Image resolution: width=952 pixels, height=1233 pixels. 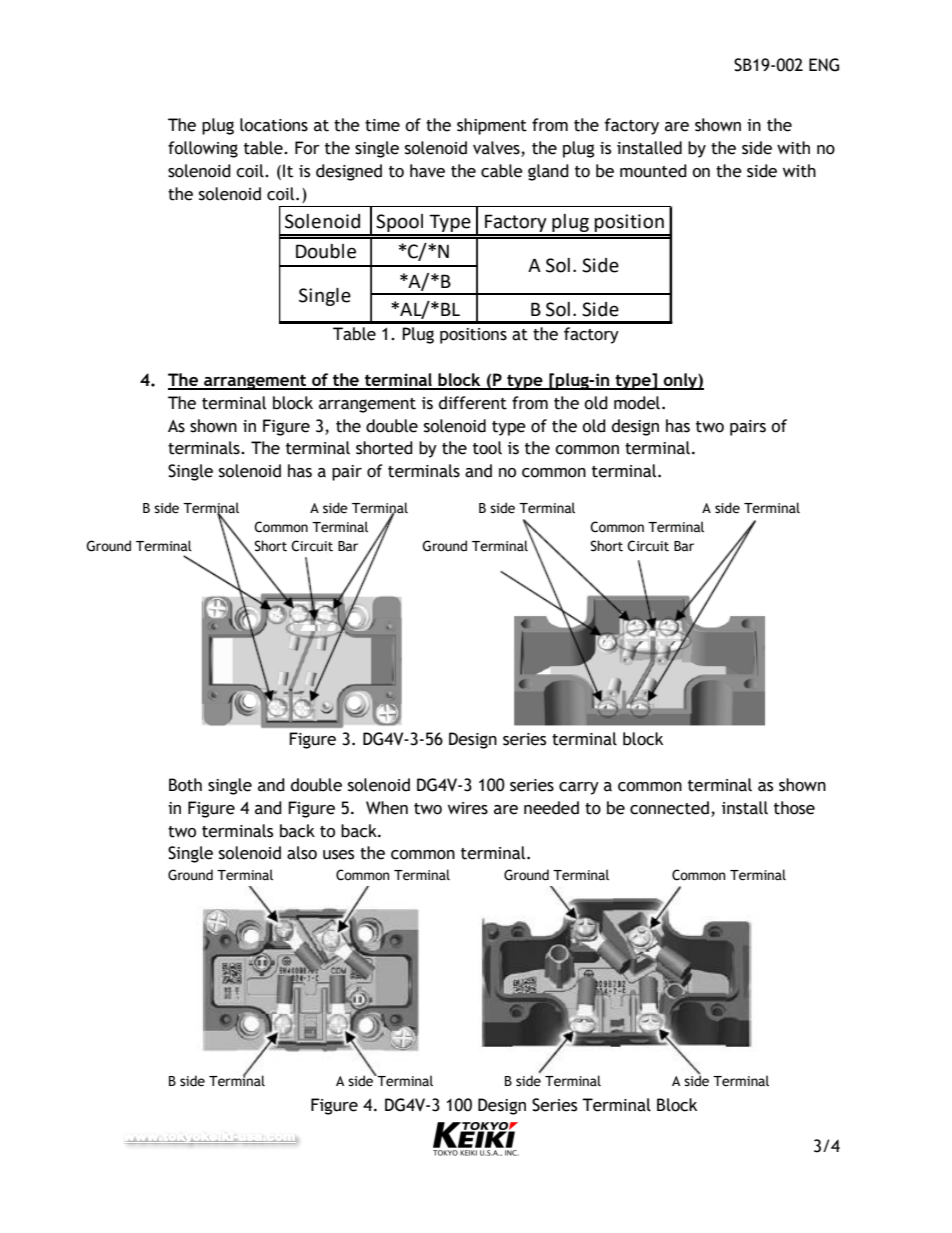 What do you see at coordinates (302, 853) in the screenshot?
I see `also` at bounding box center [302, 853].
